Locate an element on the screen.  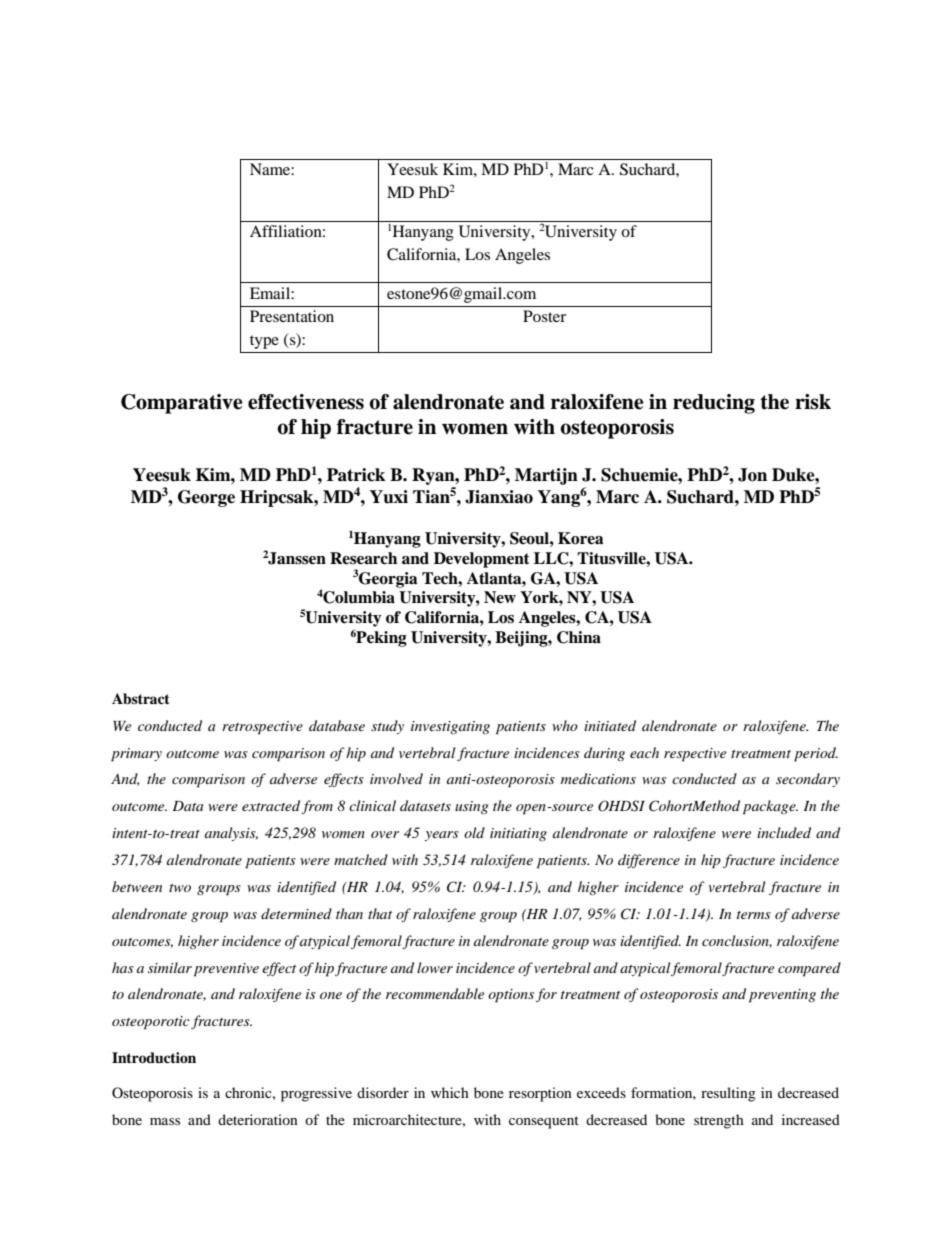
retrospective is located at coordinates (262, 728).
